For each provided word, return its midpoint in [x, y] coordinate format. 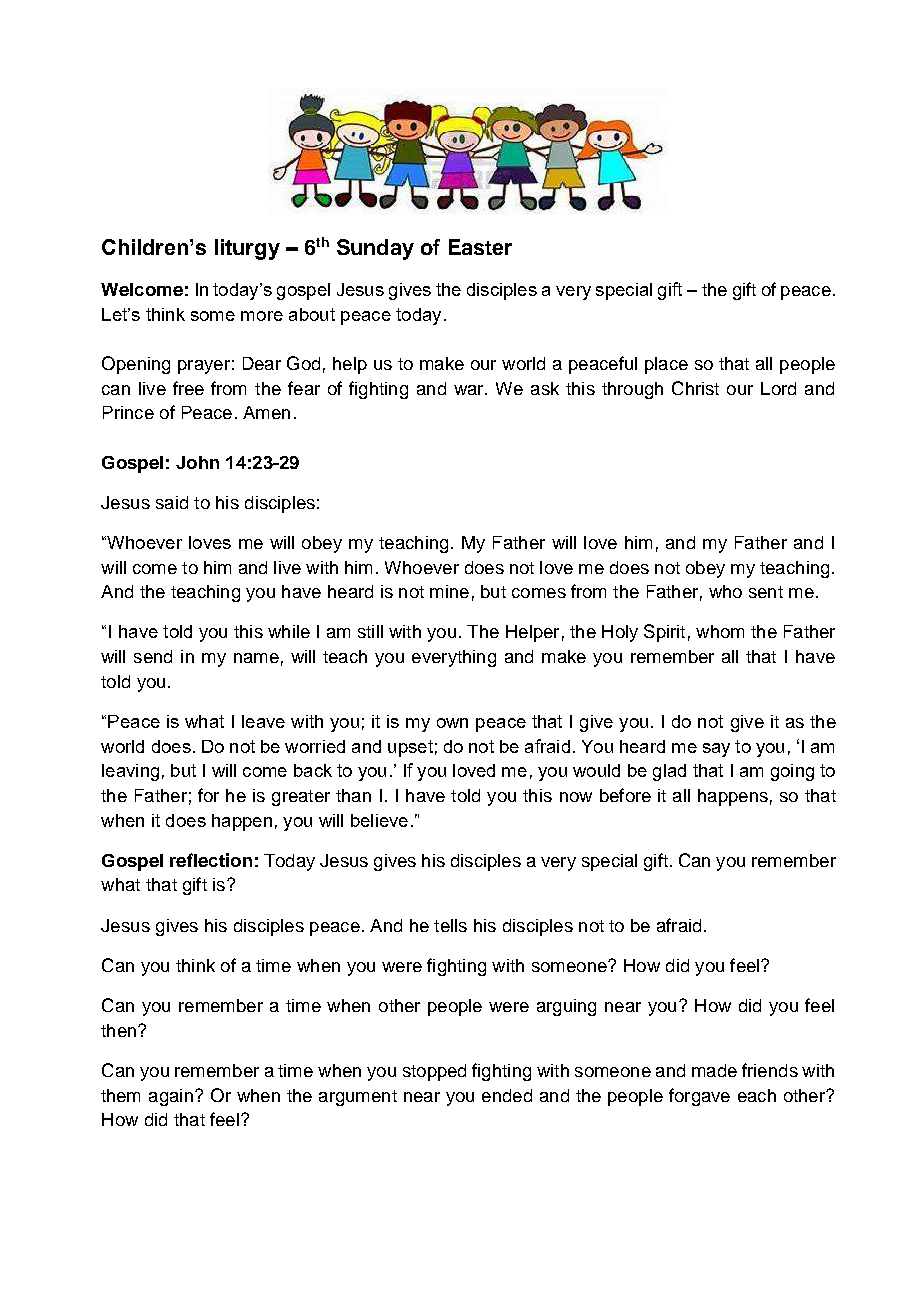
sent [766, 592]
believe [379, 820]
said [172, 502]
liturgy [247, 249]
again [171, 1097]
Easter [480, 247]
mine [449, 591]
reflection [211, 860]
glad [669, 772]
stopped [434, 1072]
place [666, 365]
